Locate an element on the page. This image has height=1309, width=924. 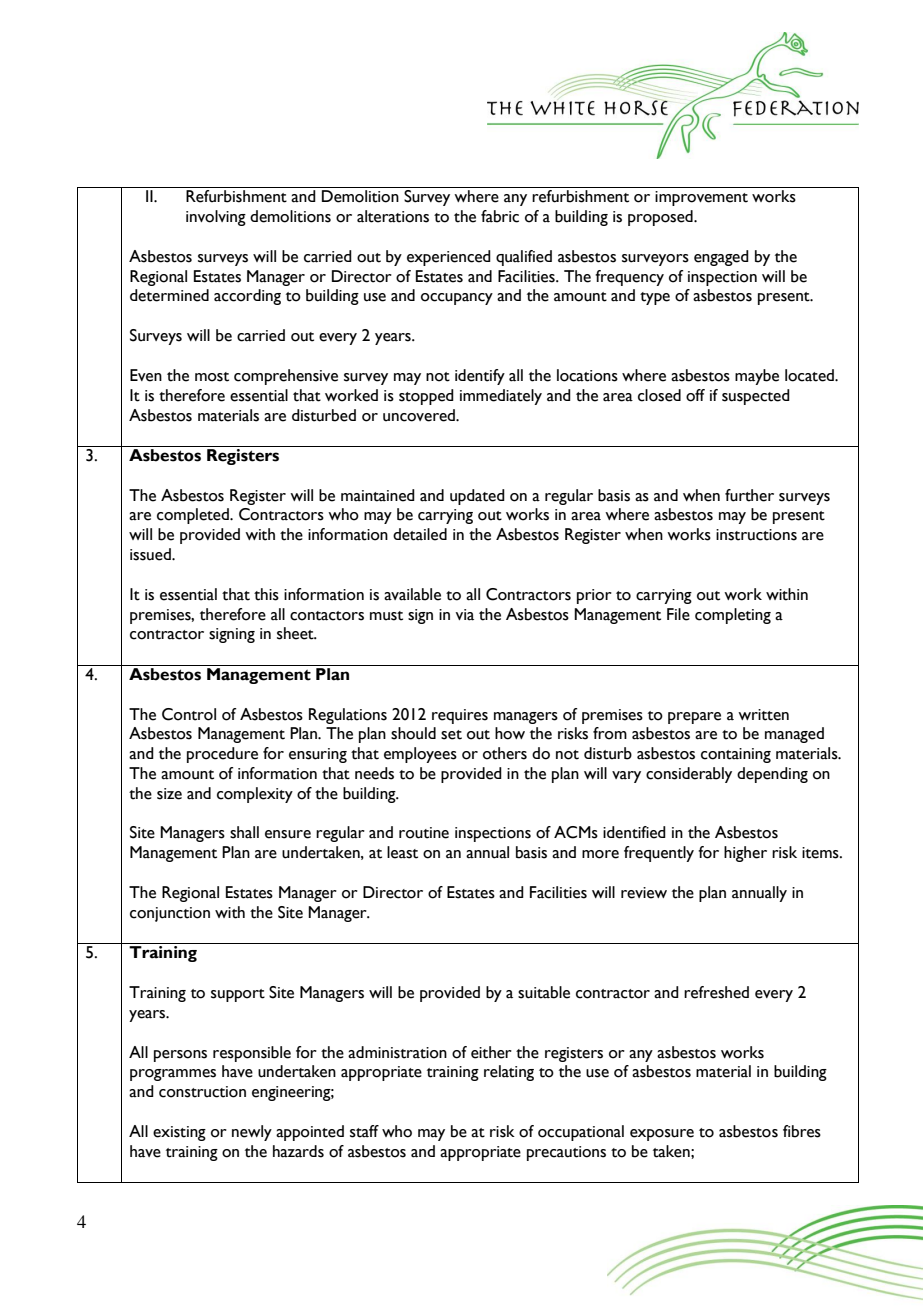
engaged is located at coordinates (721, 258).
